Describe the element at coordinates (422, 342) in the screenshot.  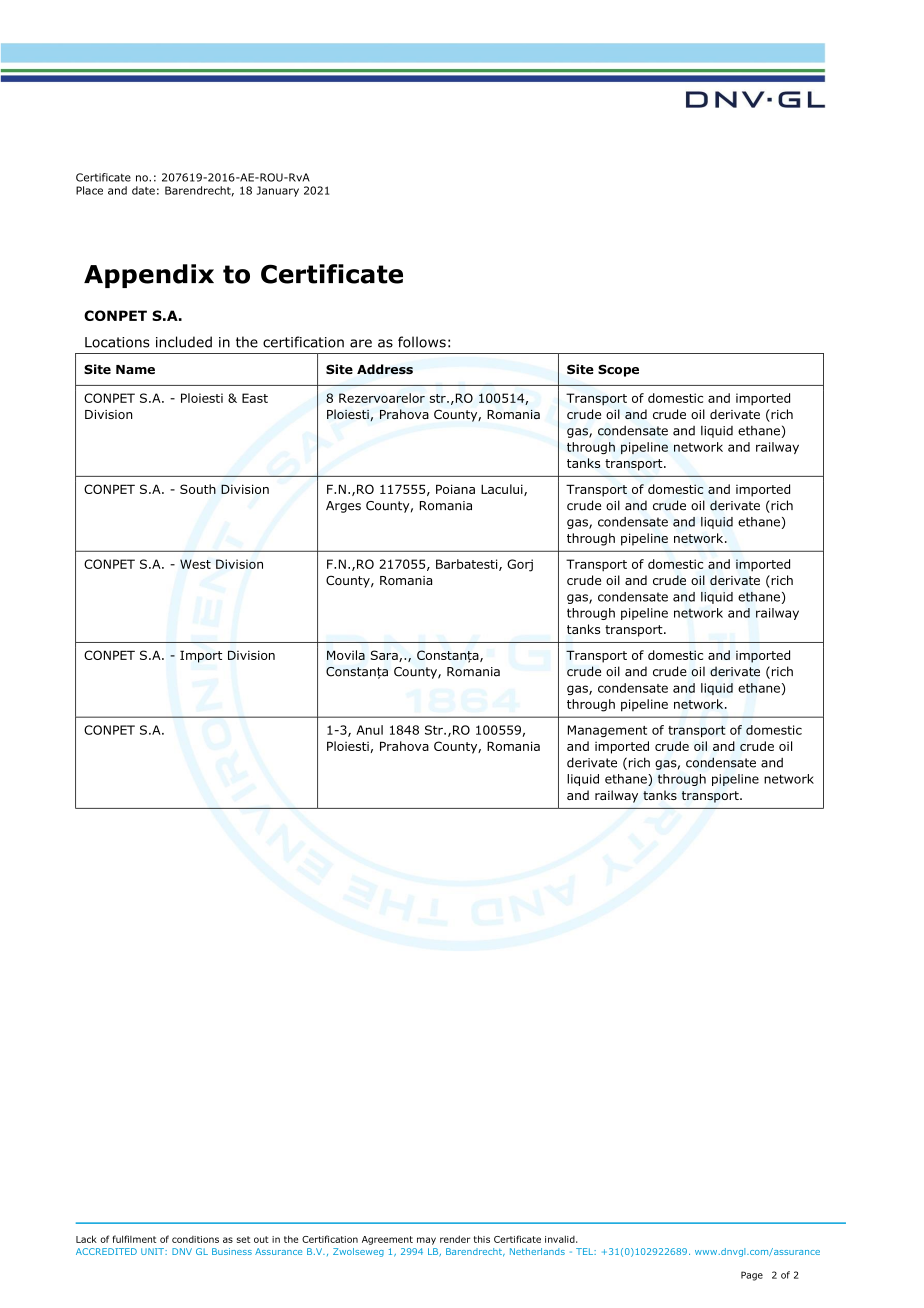
I see `follows` at that location.
